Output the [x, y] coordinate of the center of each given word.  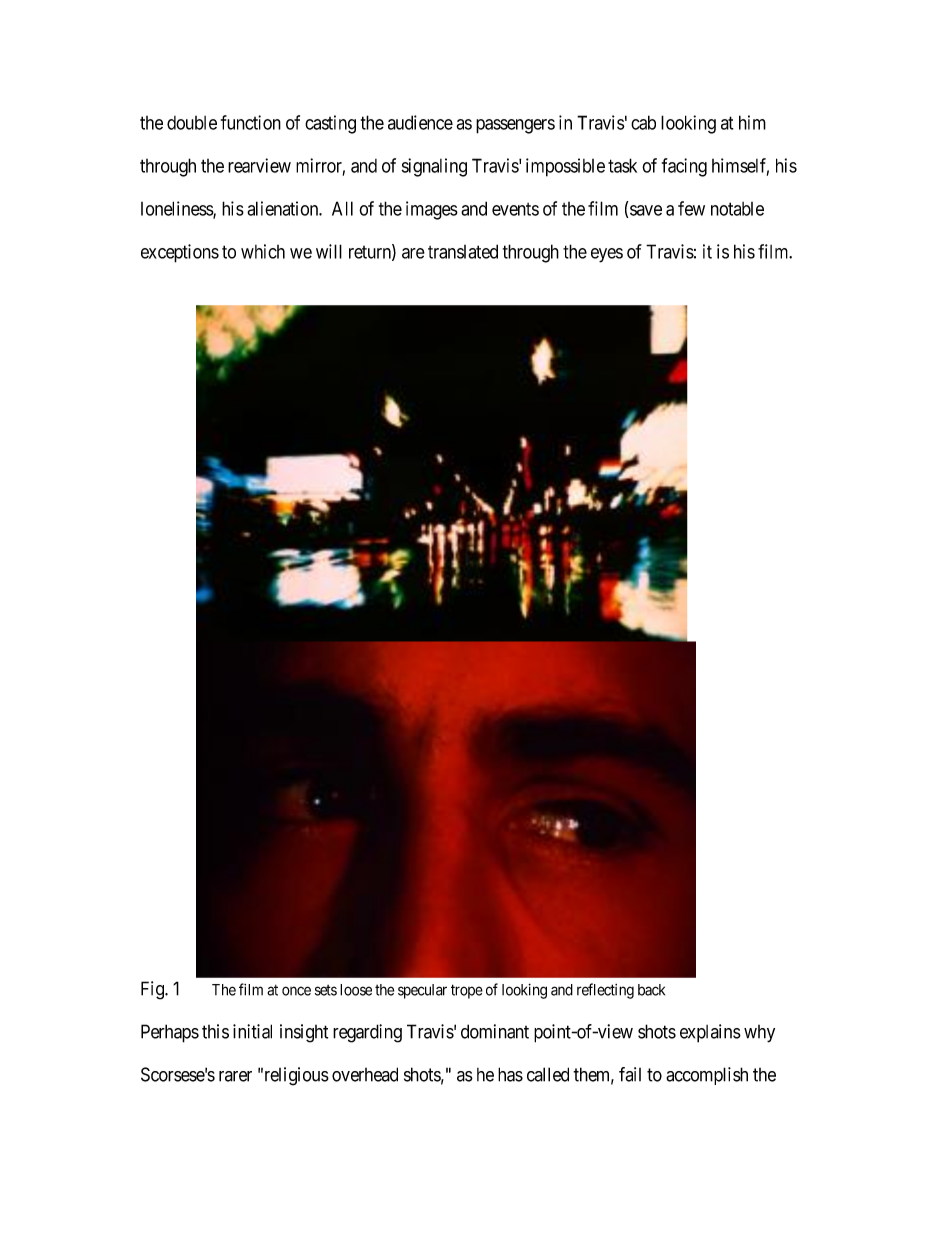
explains [710, 1033]
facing [684, 167]
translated [463, 251]
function [251, 122]
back [651, 990]
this [215, 1031]
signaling [434, 167]
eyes [607, 255]
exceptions [180, 253]
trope [467, 991]
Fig [153, 990]
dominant [495, 1031]
